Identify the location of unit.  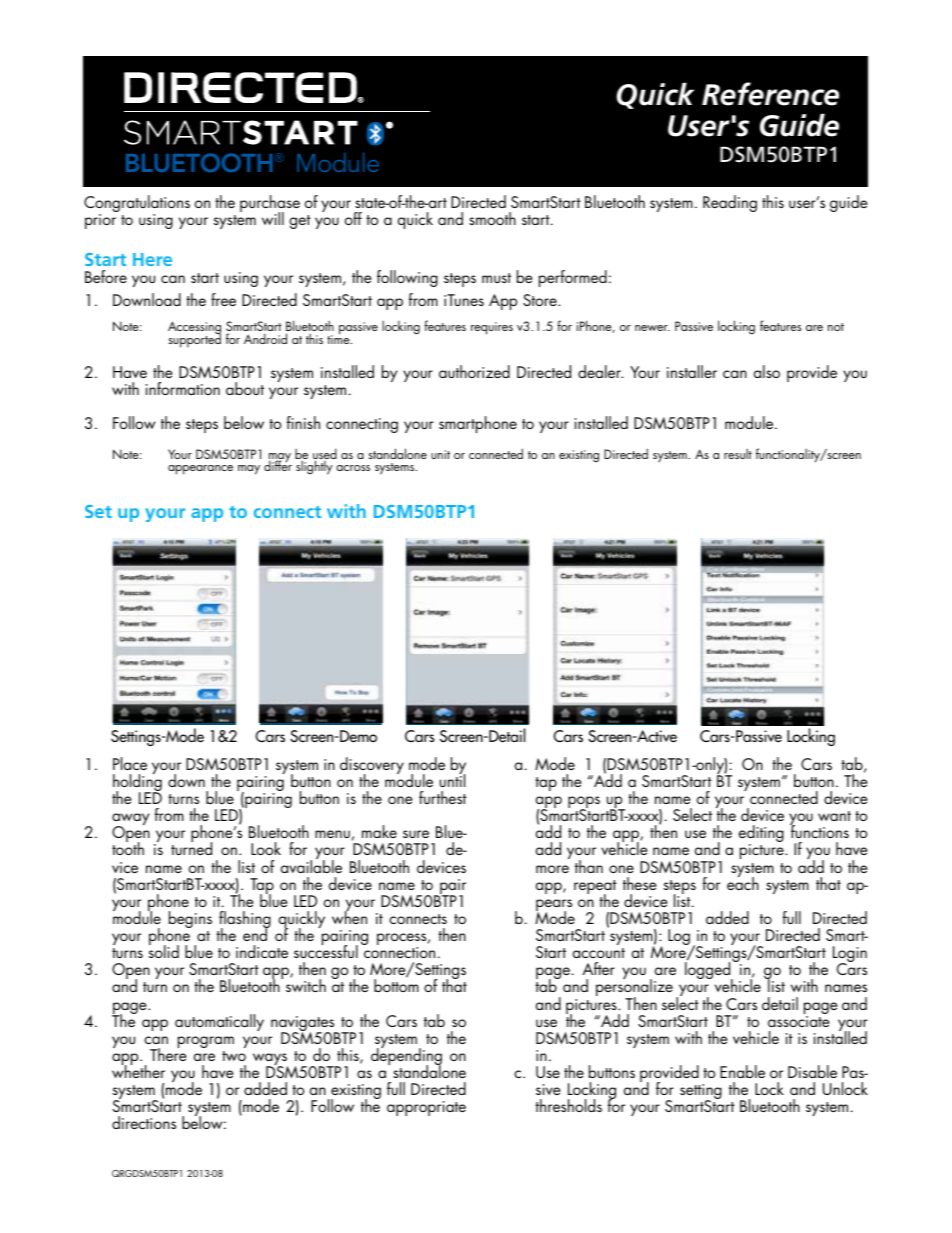
(440, 454).
